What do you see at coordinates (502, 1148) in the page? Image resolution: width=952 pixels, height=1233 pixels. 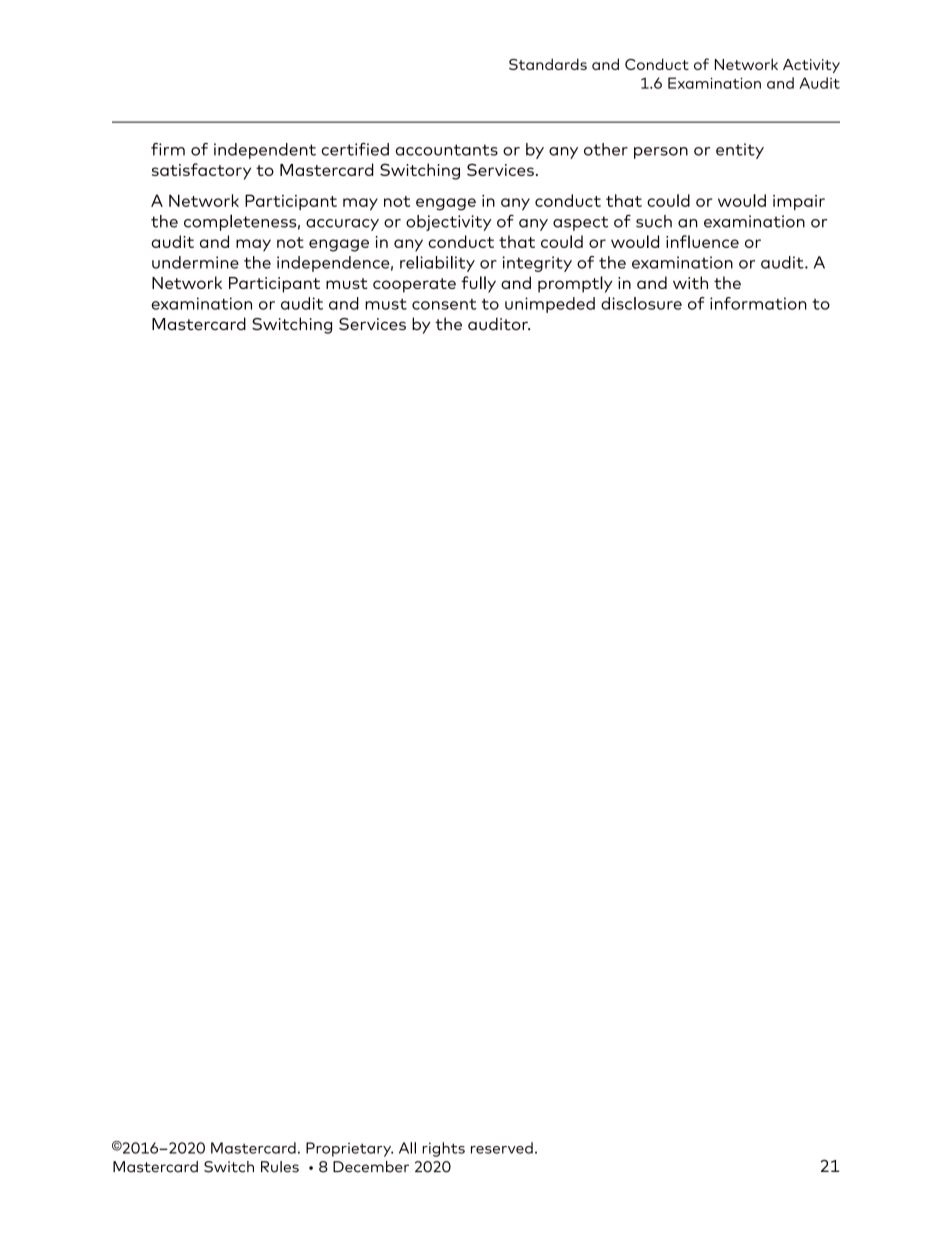 I see `reserved` at bounding box center [502, 1148].
